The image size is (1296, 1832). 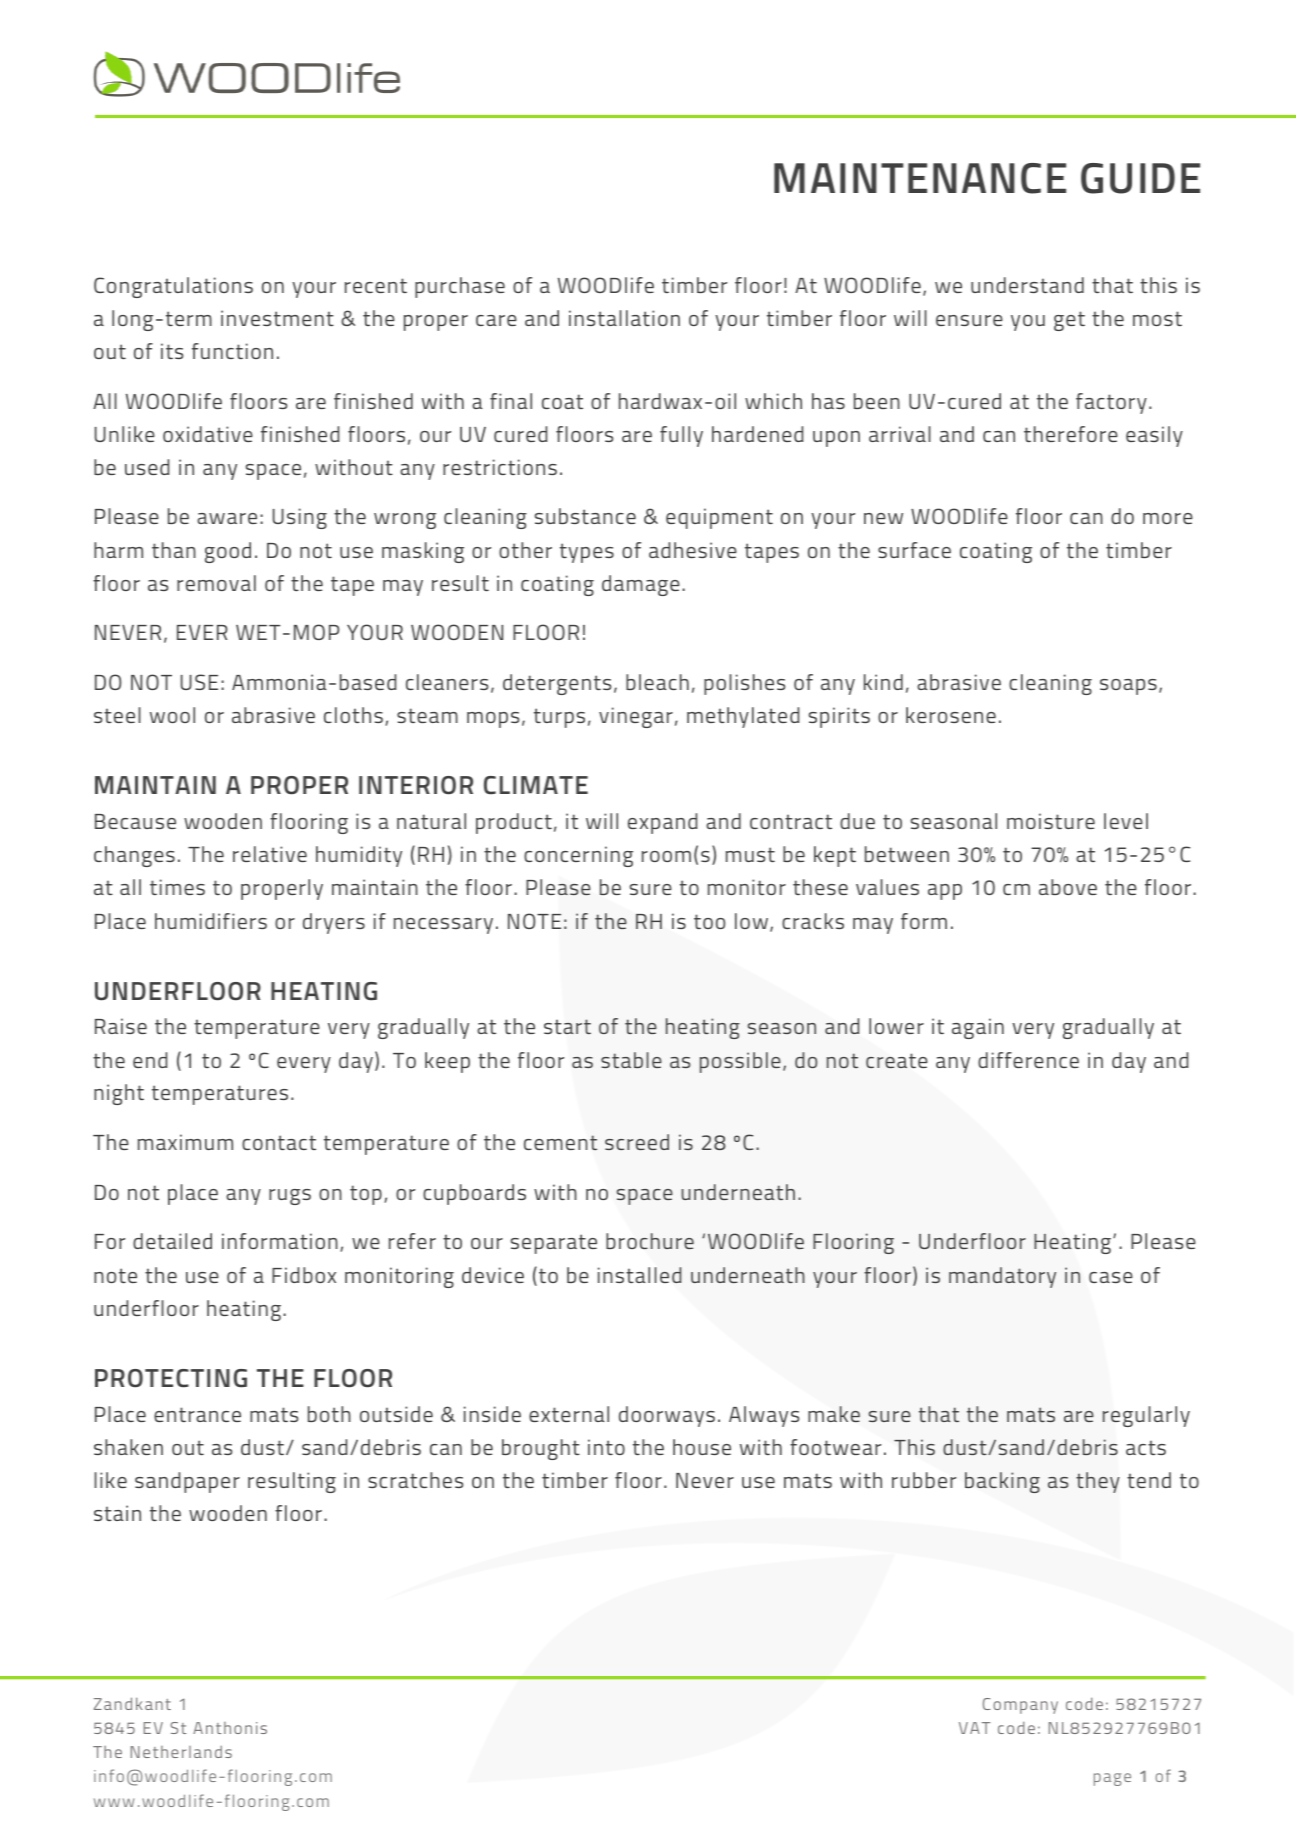 What do you see at coordinates (978, 1028) in the image?
I see `again` at bounding box center [978, 1028].
